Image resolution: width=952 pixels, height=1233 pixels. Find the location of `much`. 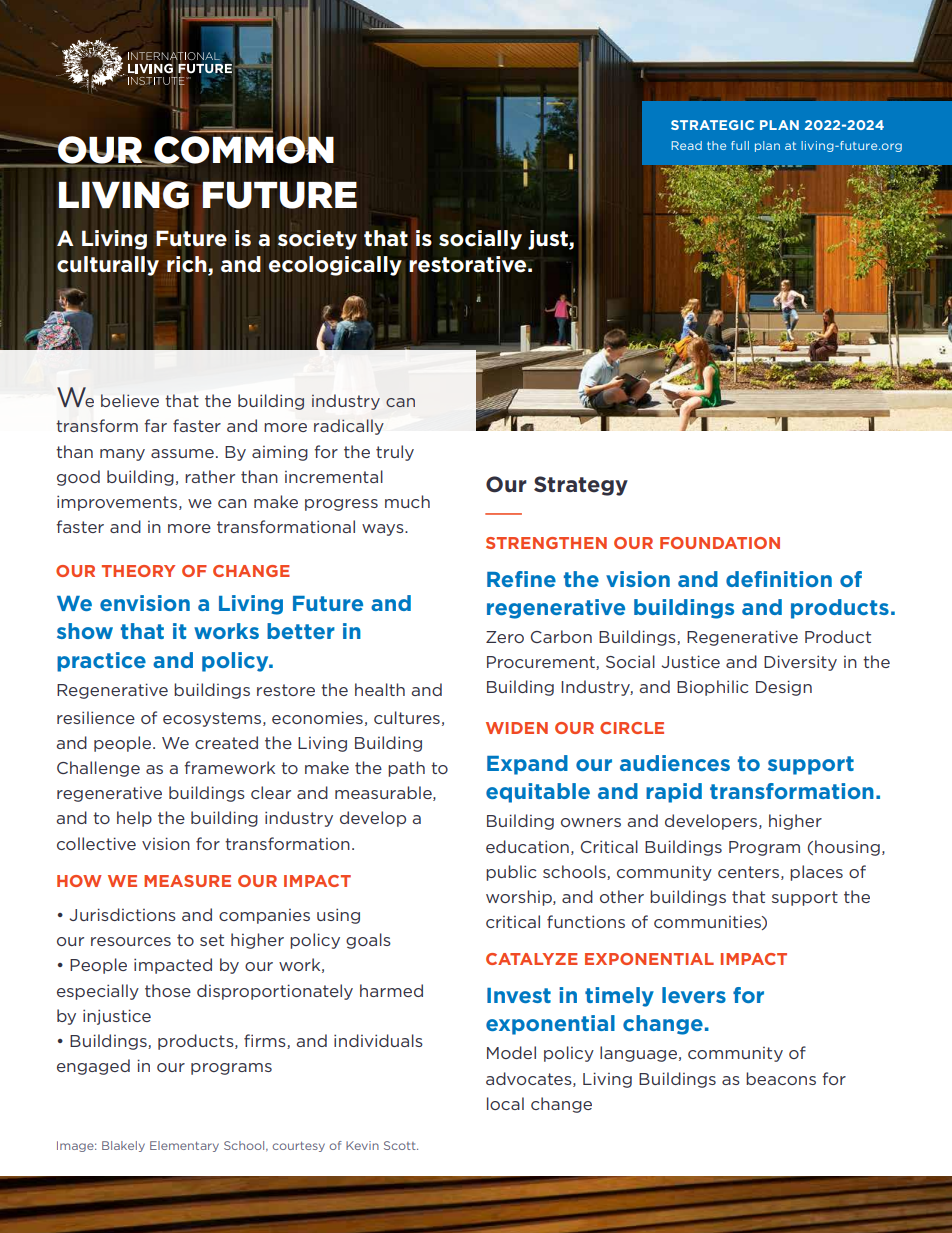

much is located at coordinates (407, 501).
